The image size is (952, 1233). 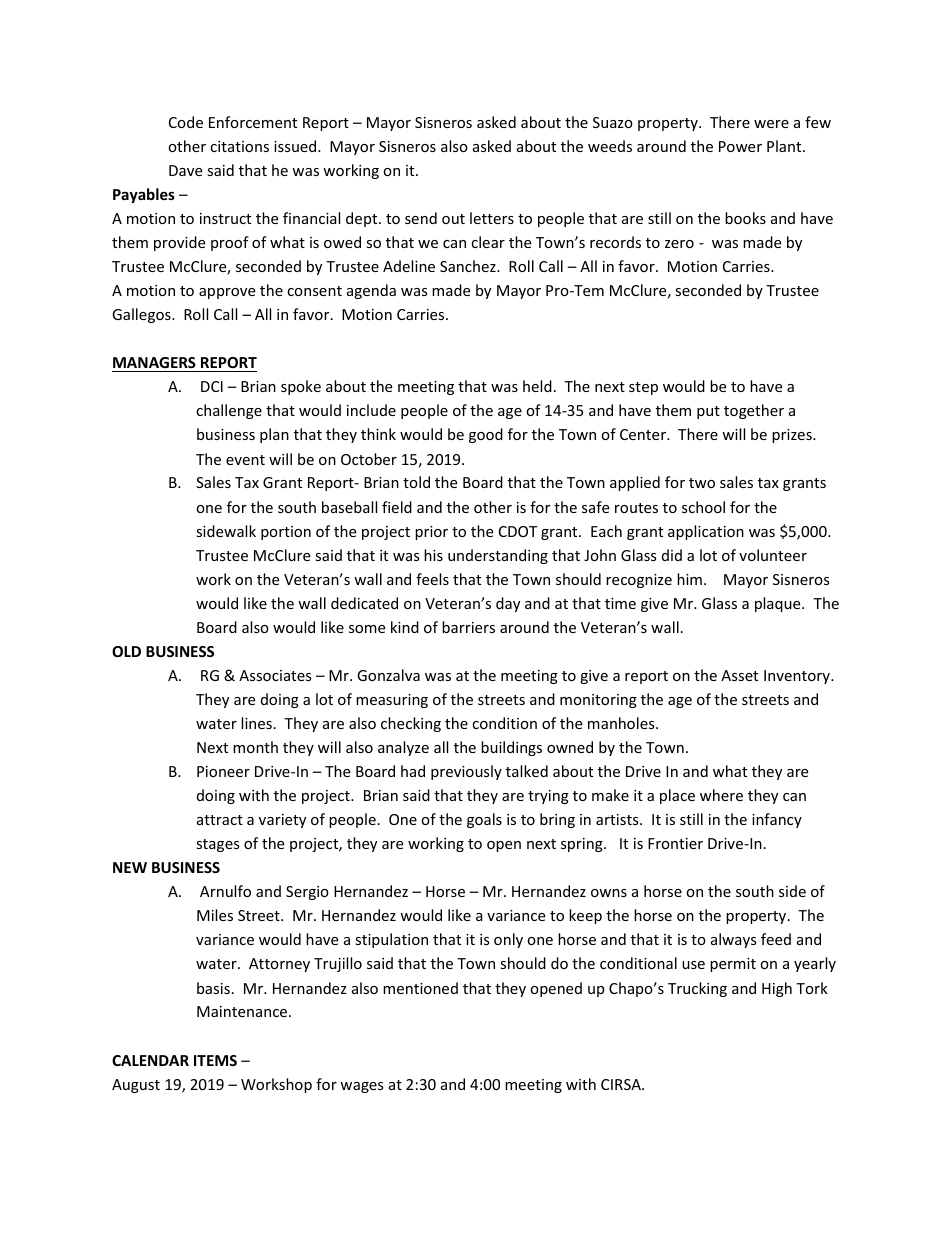 What do you see at coordinates (215, 1060) in the screenshot?
I see `ITEMS` at bounding box center [215, 1060].
